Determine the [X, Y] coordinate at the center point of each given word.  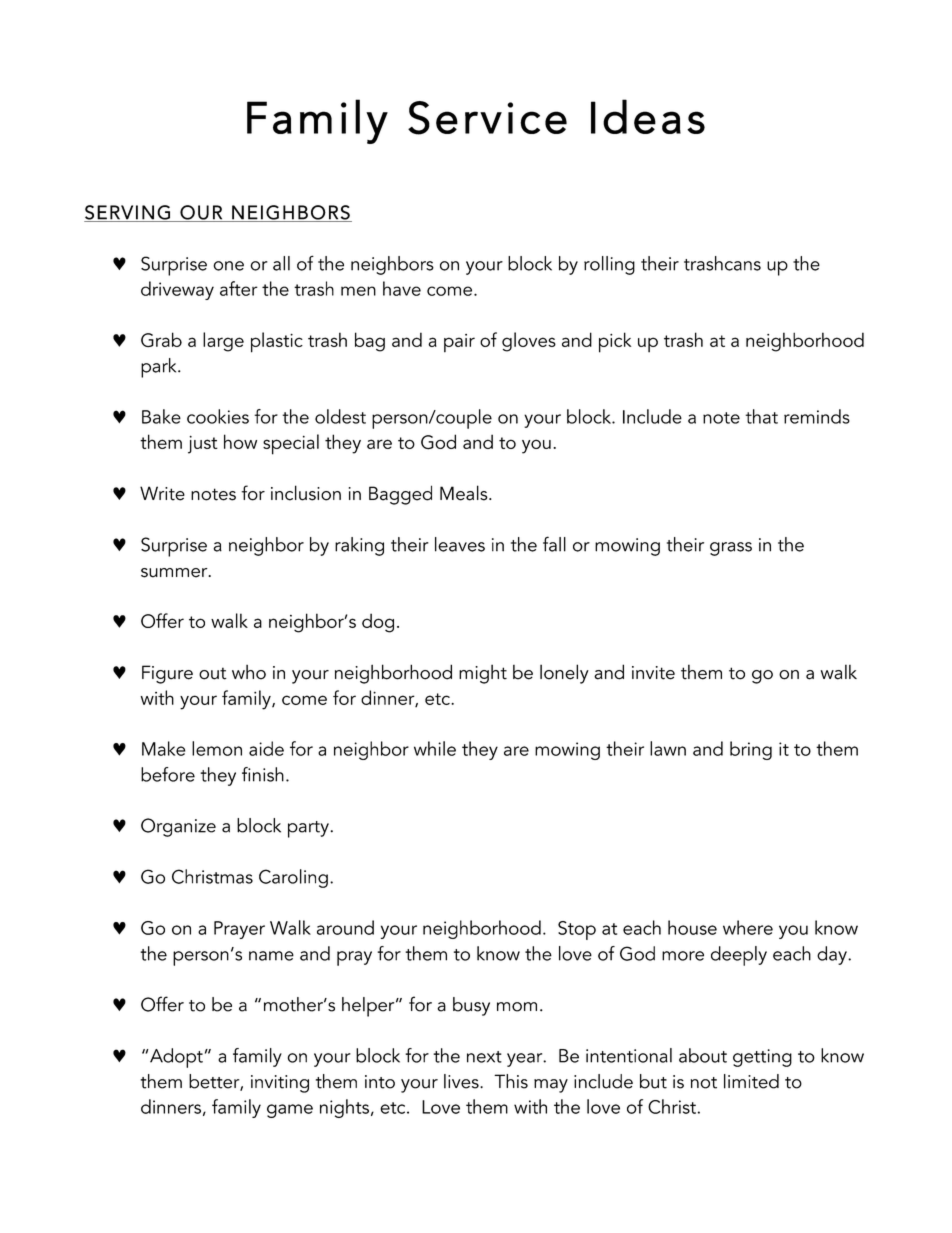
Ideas [648, 116]
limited [751, 1081]
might [483, 674]
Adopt [175, 1058]
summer [175, 573]
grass [731, 549]
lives [462, 1081]
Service [487, 118]
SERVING [128, 213]
